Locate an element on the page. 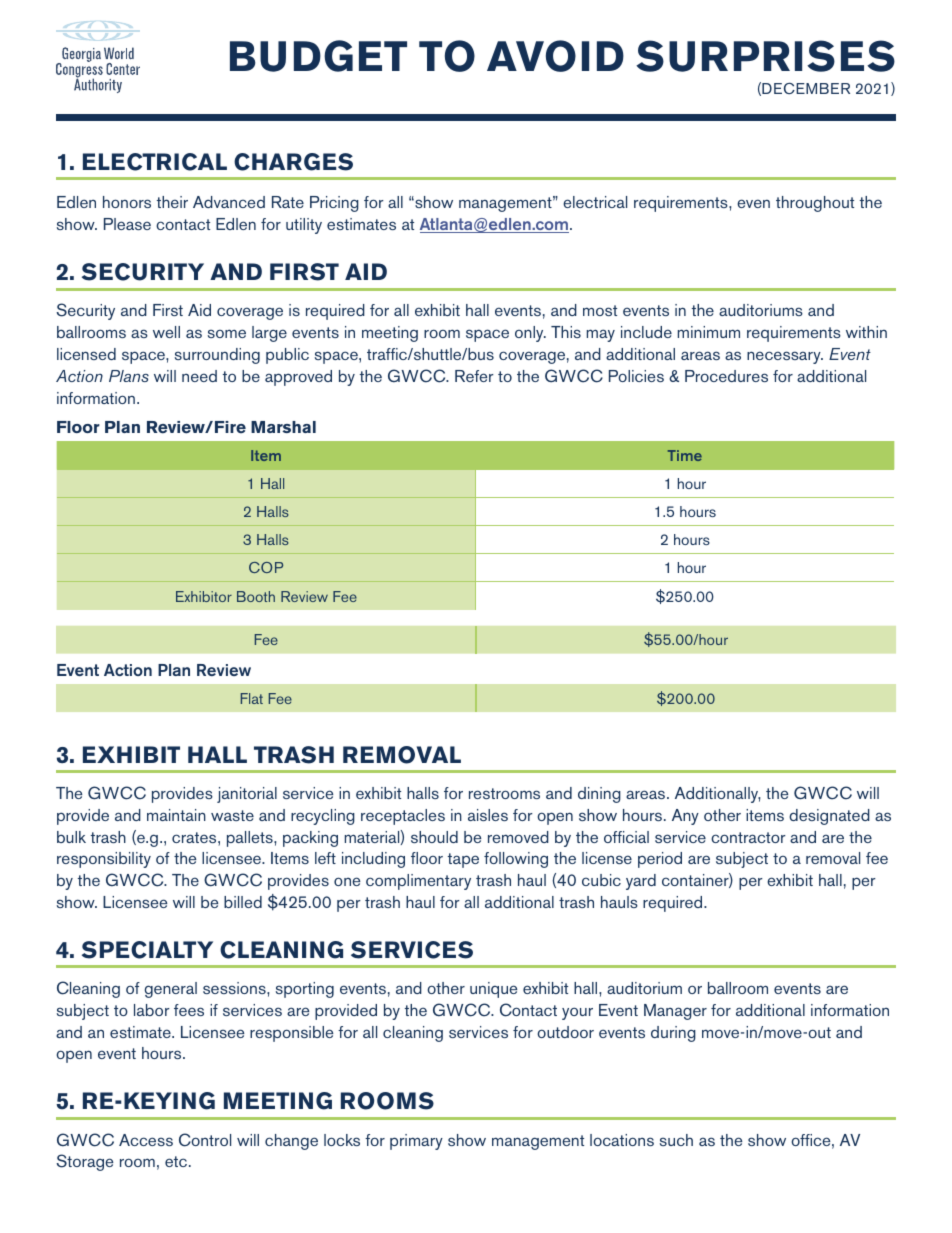  designated is located at coordinates (829, 817).
